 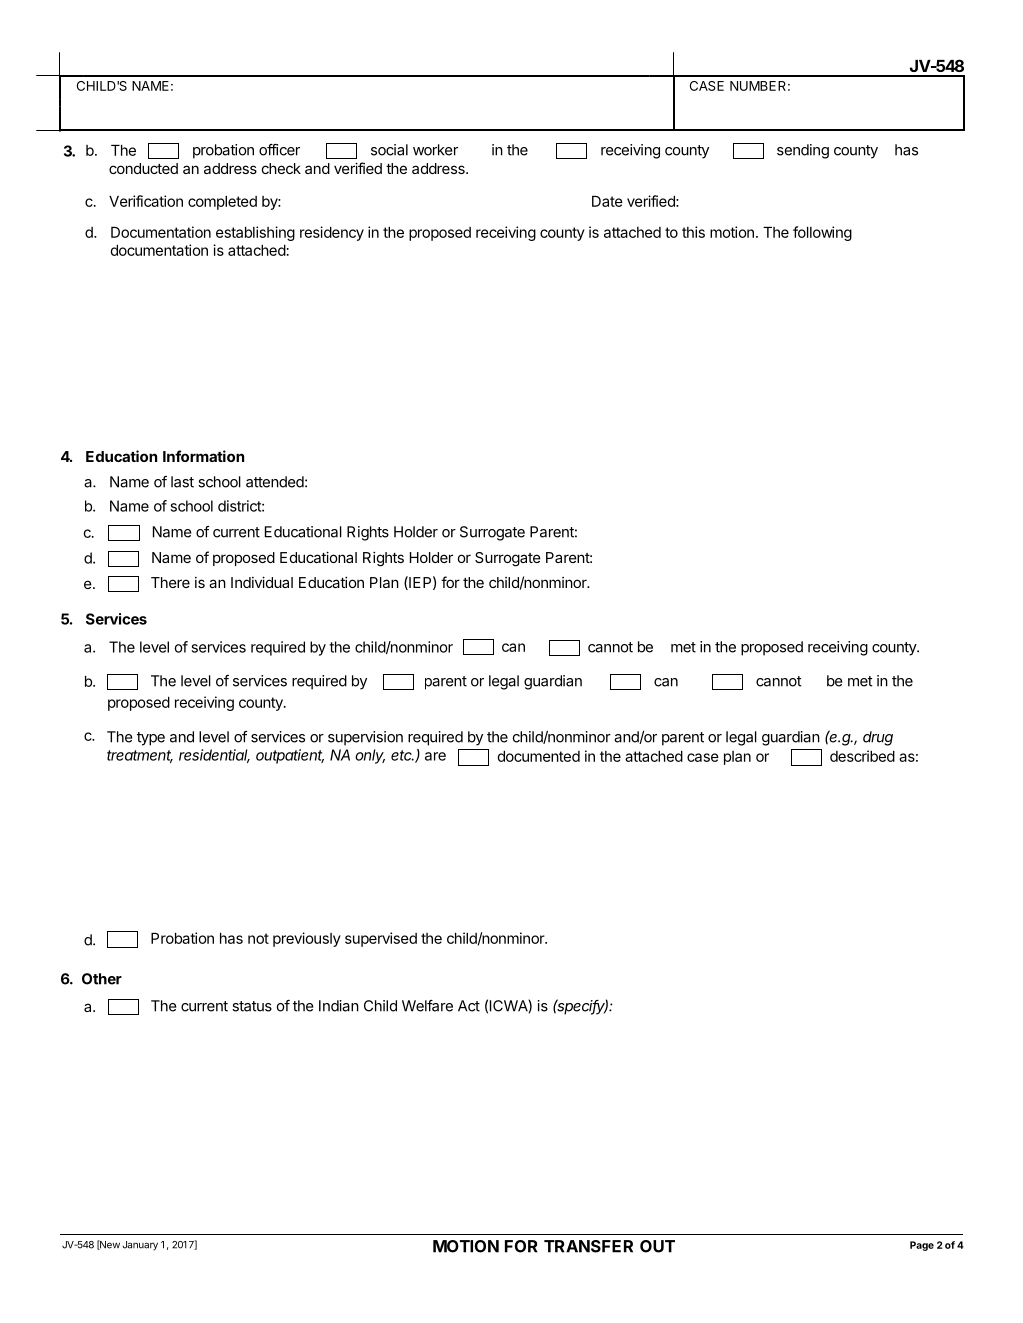 I want to click on Page, so click(x=922, y=1246).
